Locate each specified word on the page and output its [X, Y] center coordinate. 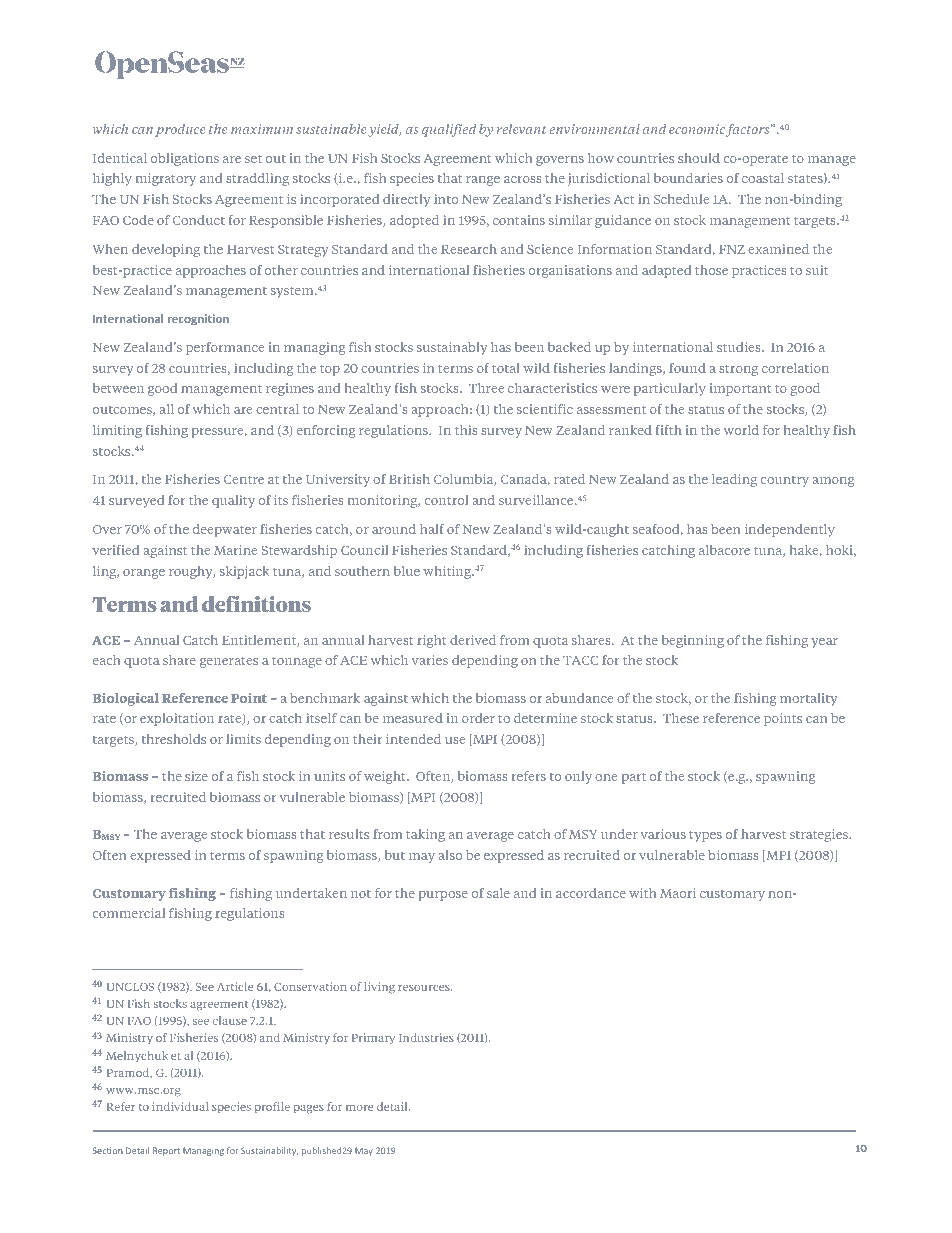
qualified [449, 130]
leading [734, 480]
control [446, 500]
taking [425, 835]
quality [233, 501]
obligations [185, 159]
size [196, 776]
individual [180, 1106]
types [705, 836]
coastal [763, 178]
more [359, 1108]
